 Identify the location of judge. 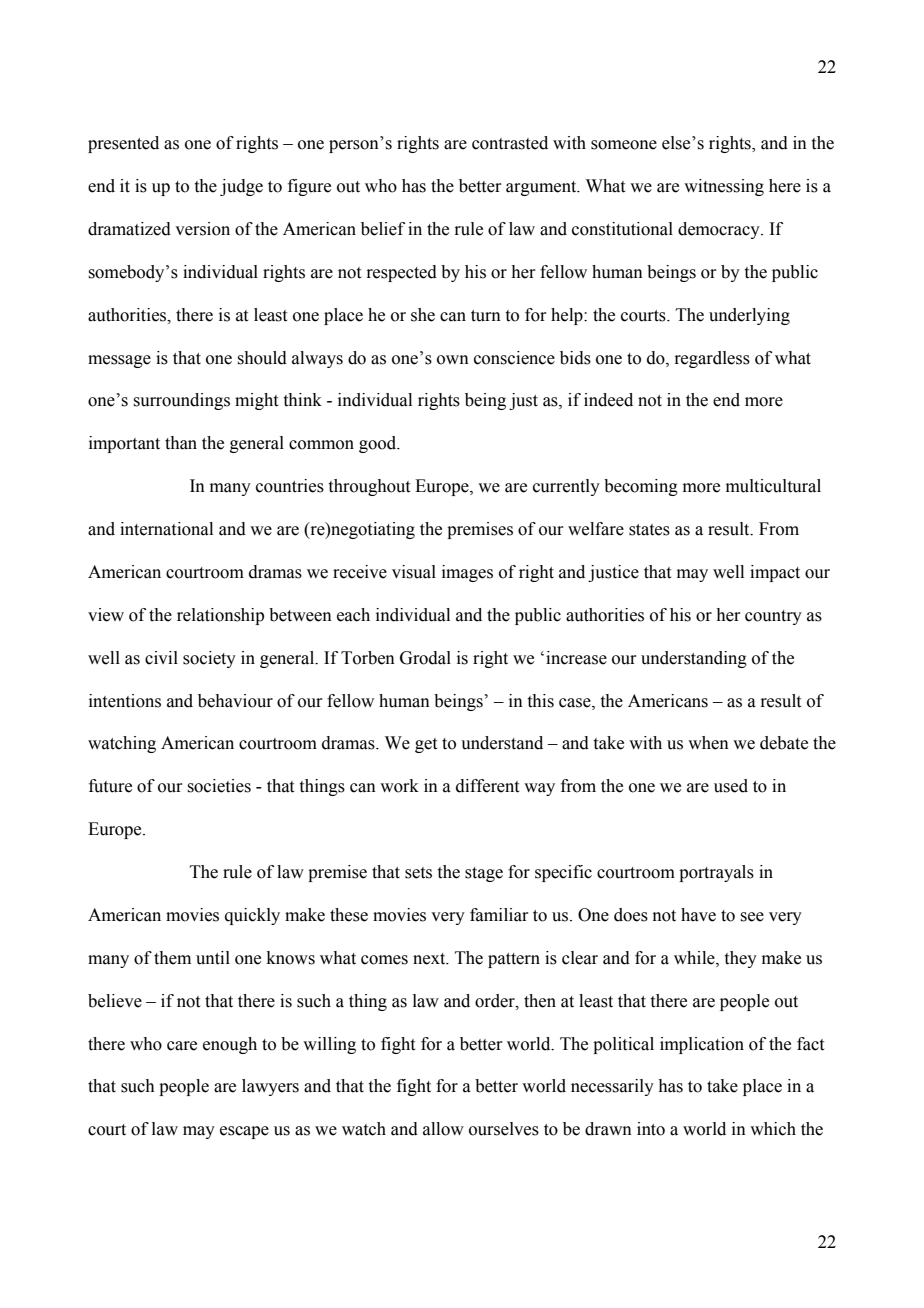
(241, 187).
